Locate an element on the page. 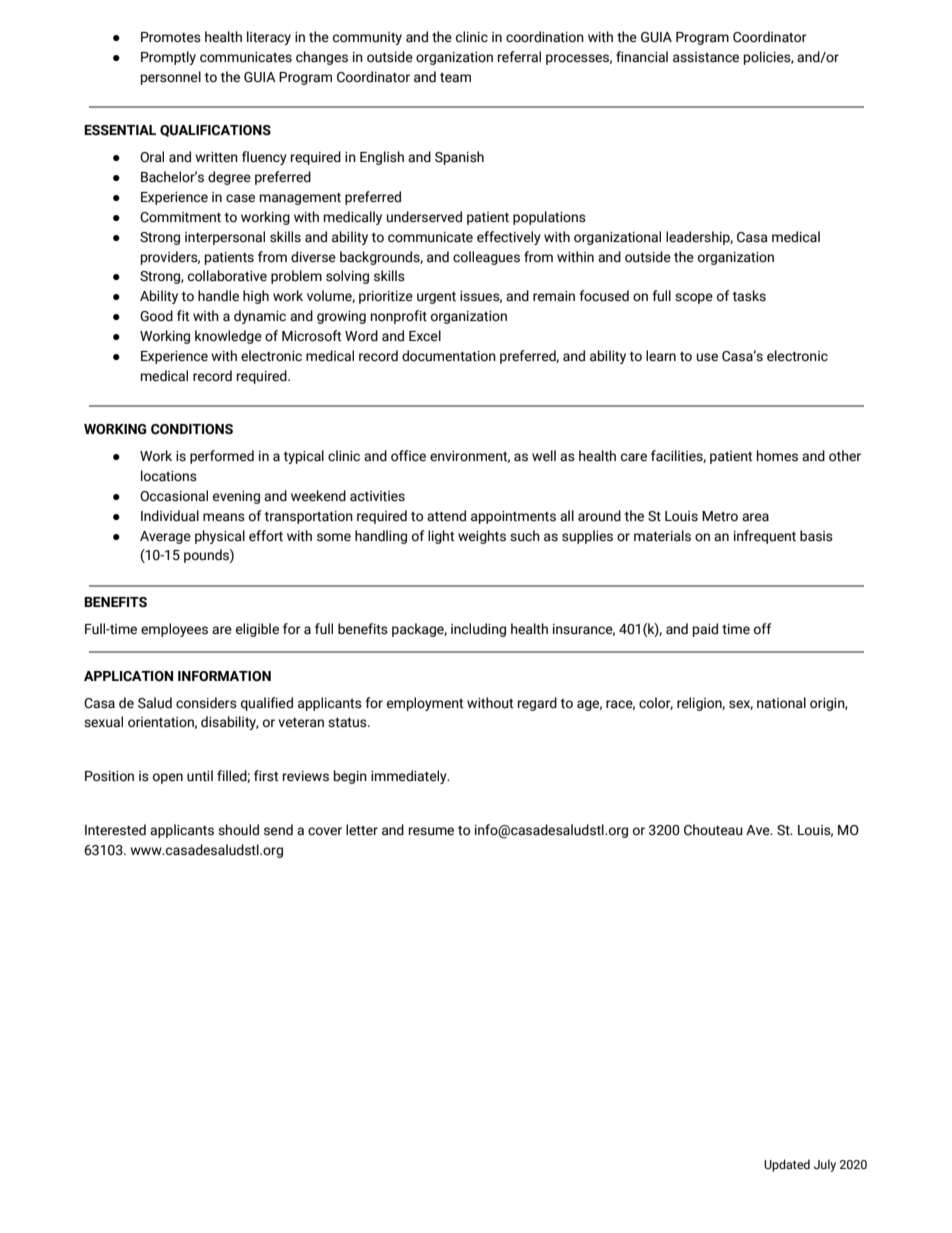 This page has width=952, height=1233. assistance is located at coordinates (706, 57).
